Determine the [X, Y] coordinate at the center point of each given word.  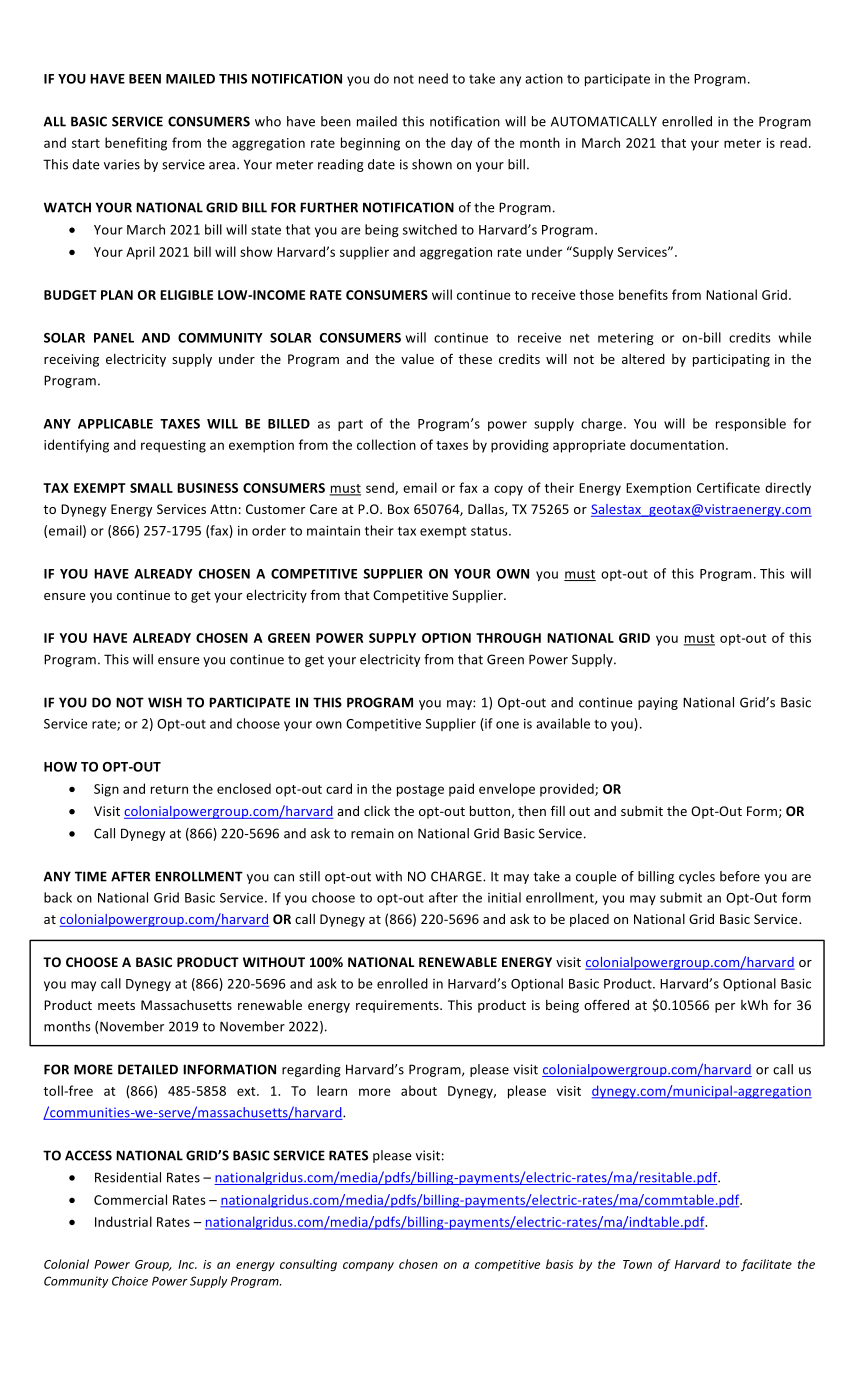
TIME [91, 876]
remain [372, 833]
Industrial [123, 1221]
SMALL [151, 488]
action [544, 79]
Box [398, 509]
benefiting [136, 144]
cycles [697, 877]
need [433, 78]
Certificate [728, 487]
